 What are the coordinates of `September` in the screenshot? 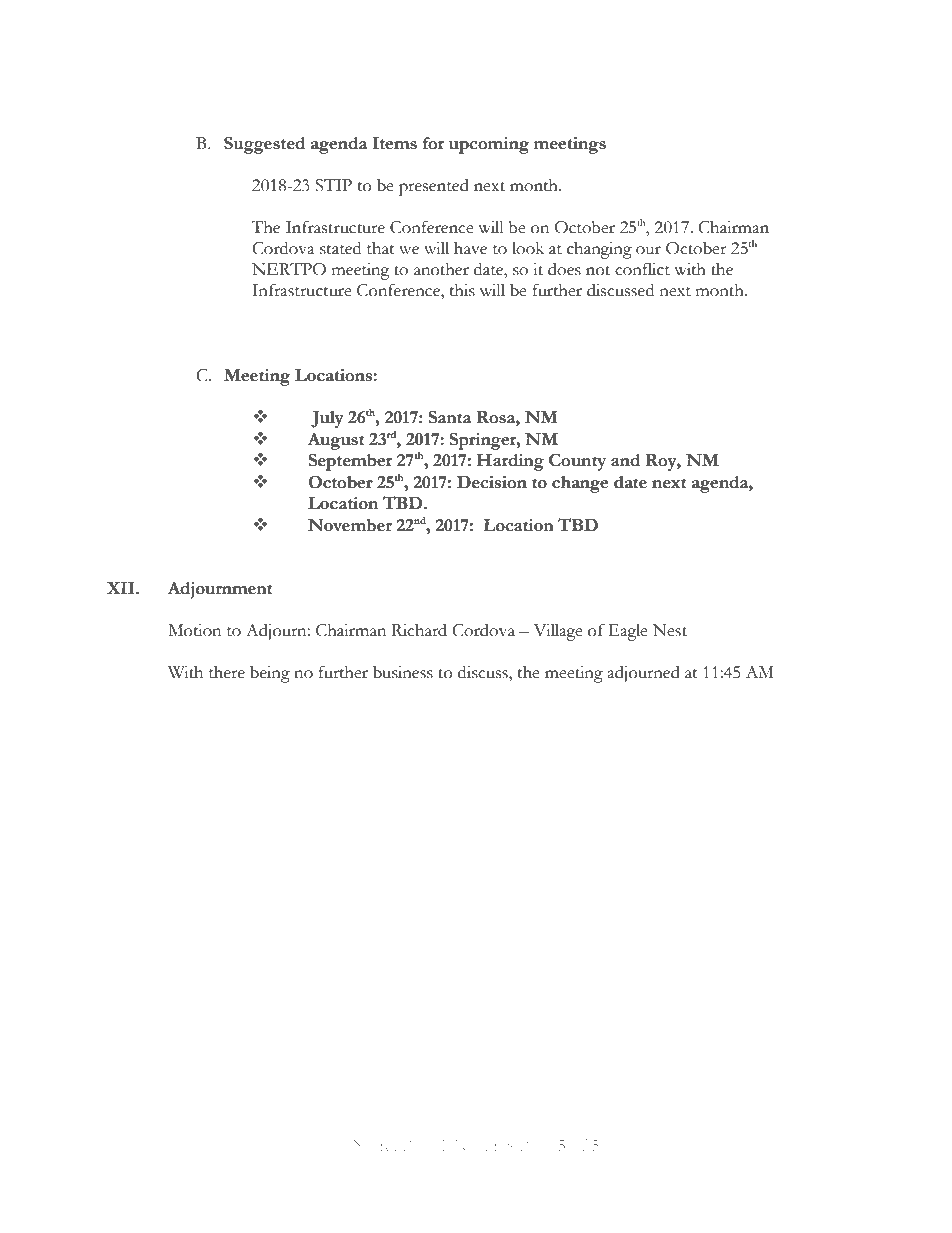 It's located at (350, 462).
